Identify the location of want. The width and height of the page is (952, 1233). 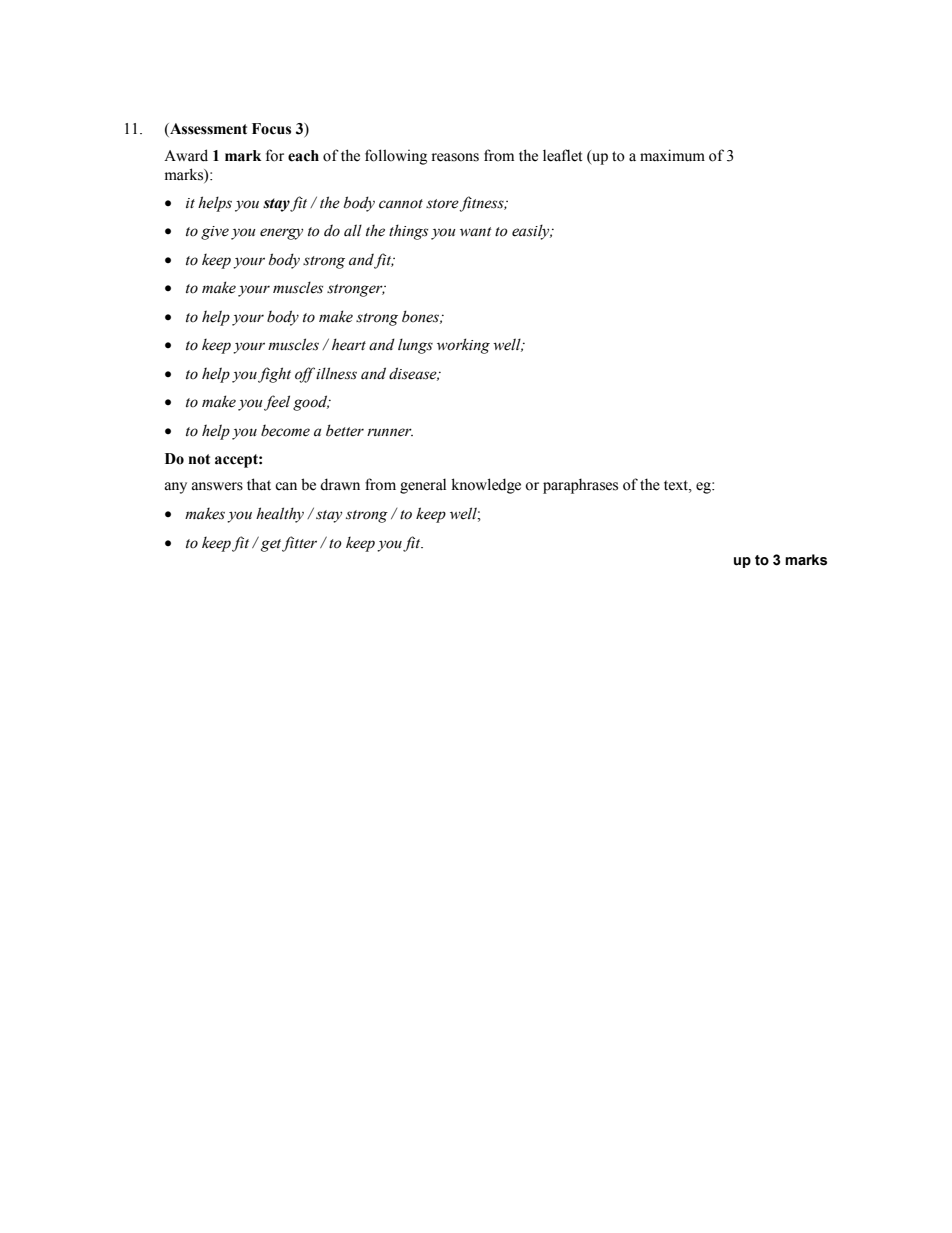
(476, 231).
